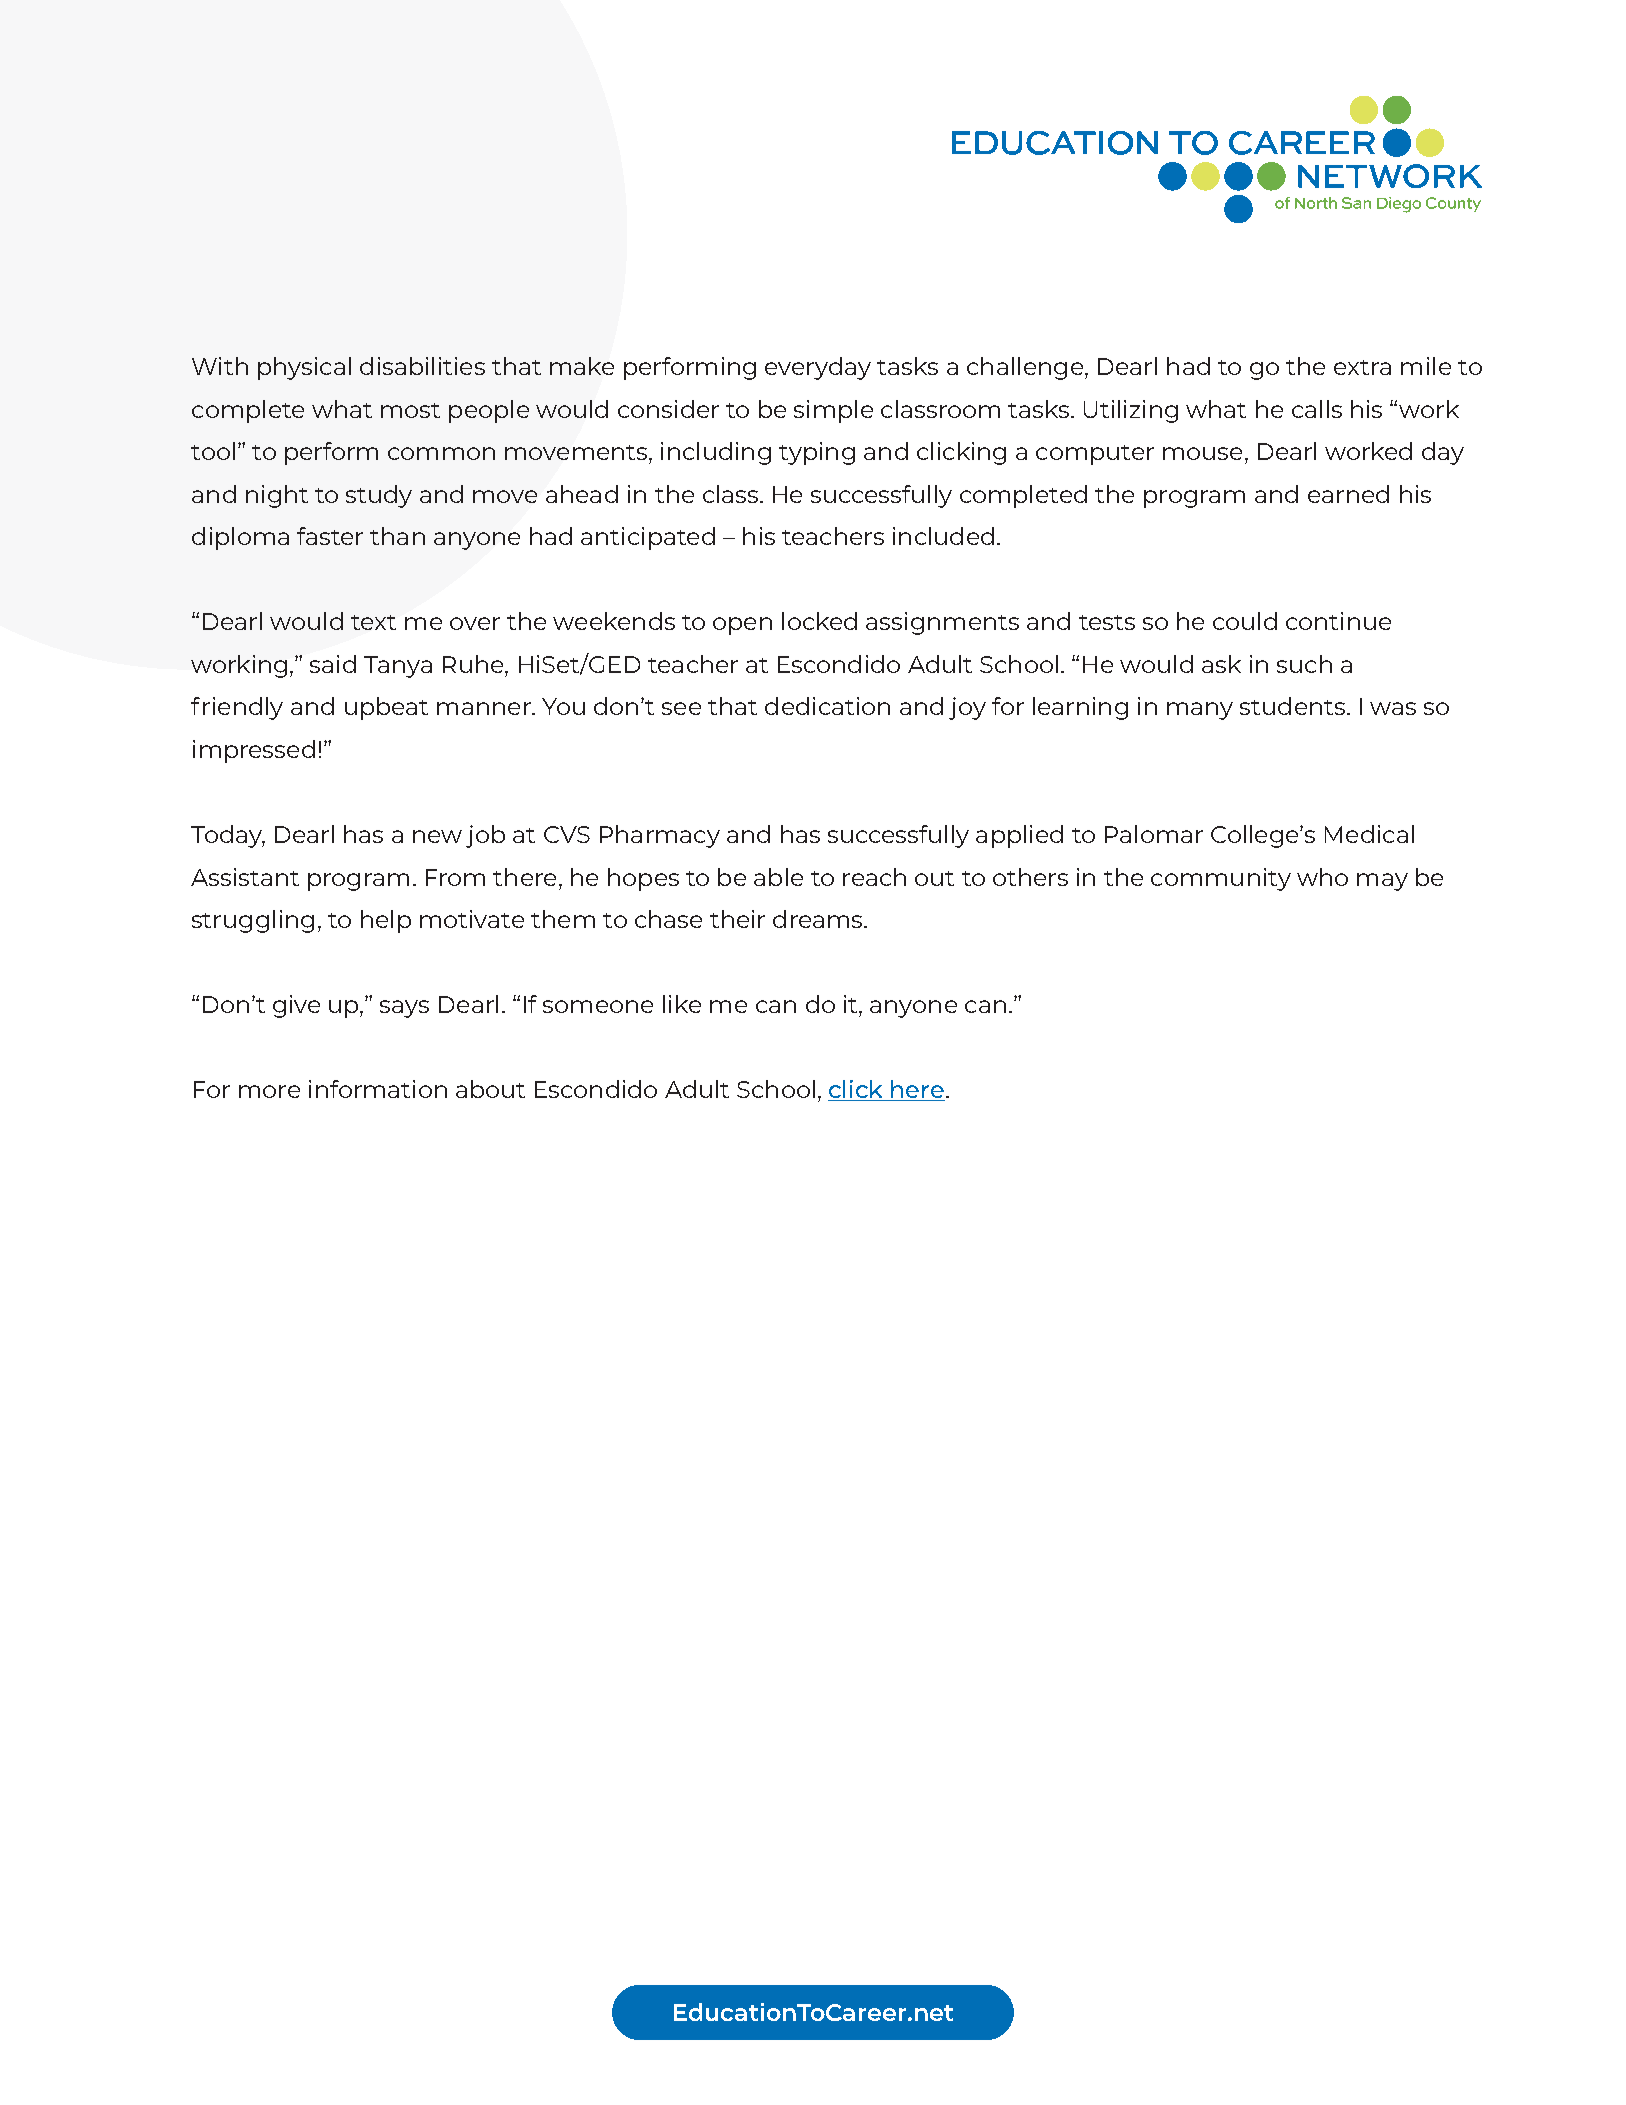 This document has height=2105, width=1626. What do you see at coordinates (378, 1089) in the document?
I see `information` at bounding box center [378, 1089].
